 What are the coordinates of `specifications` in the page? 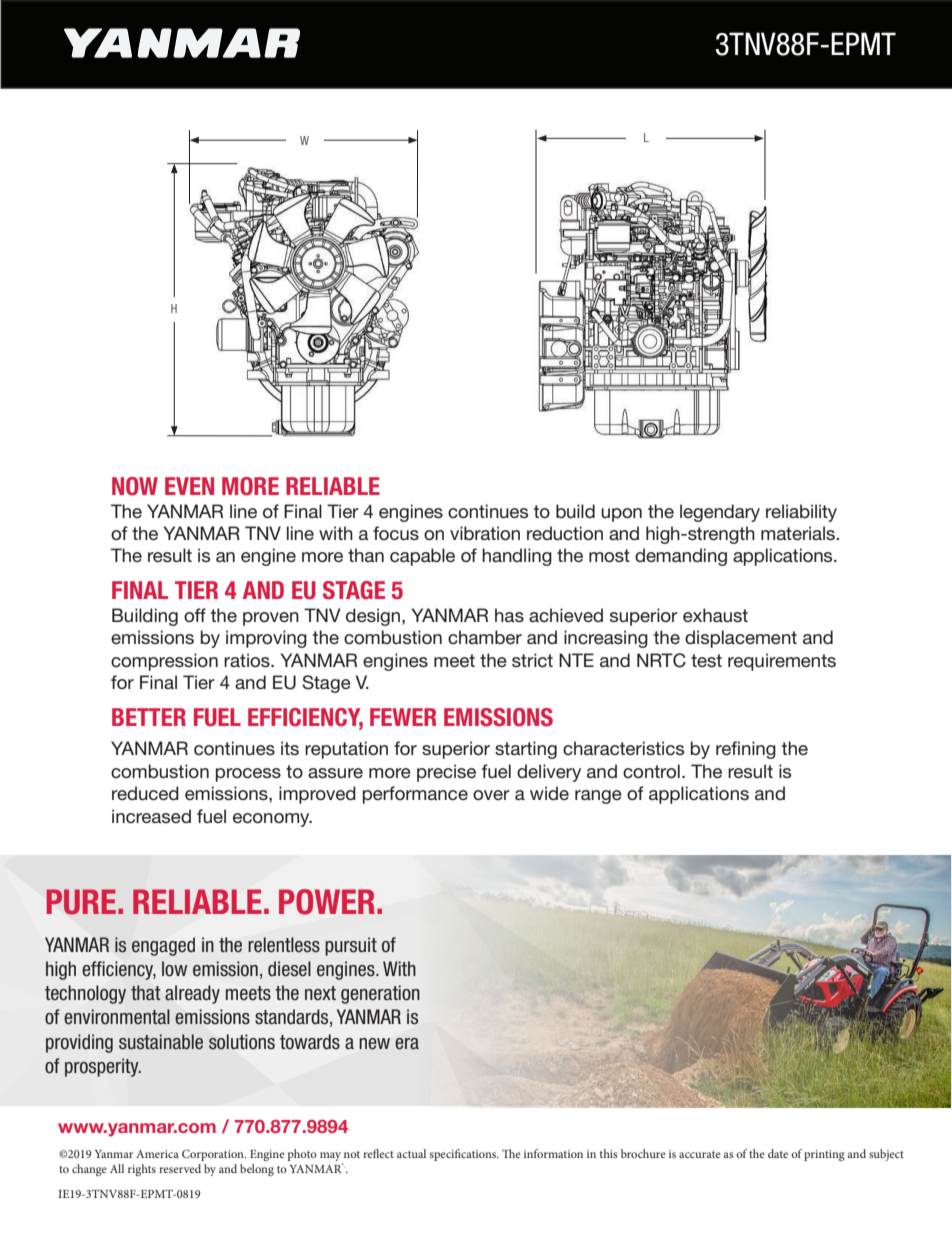 It's located at (464, 1155).
